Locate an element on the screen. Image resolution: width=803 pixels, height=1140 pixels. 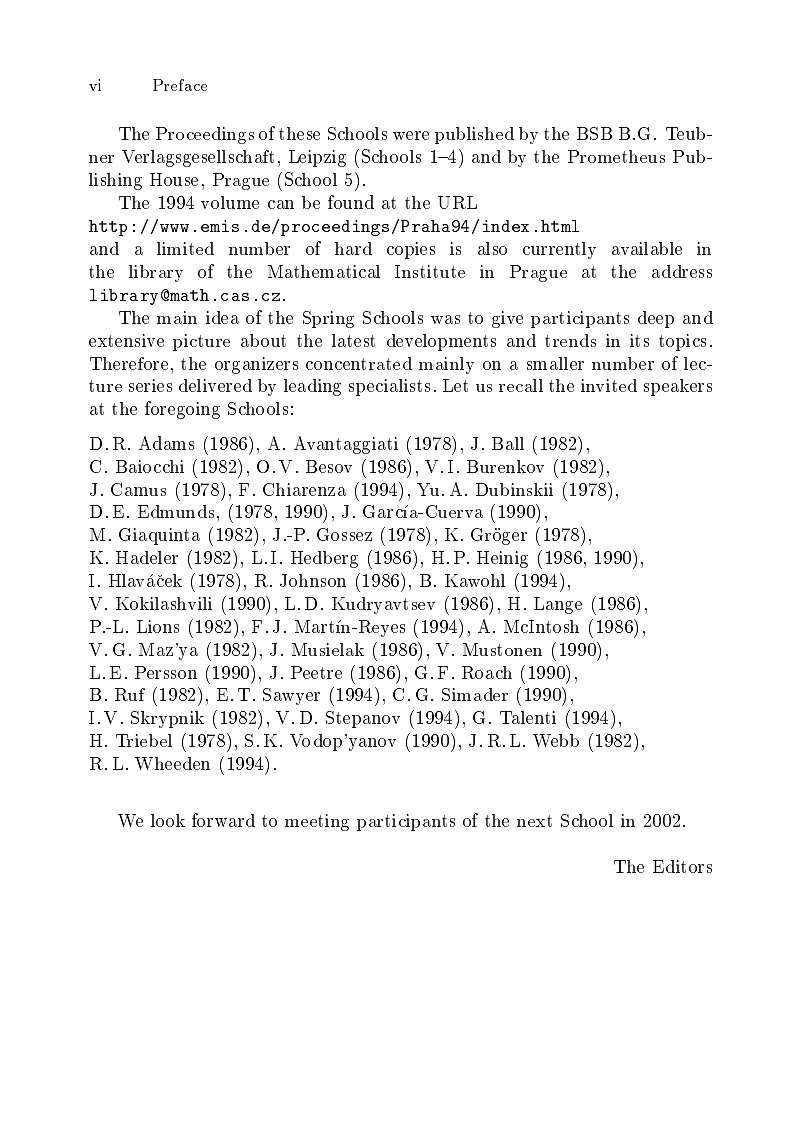
Editors is located at coordinates (682, 866).
